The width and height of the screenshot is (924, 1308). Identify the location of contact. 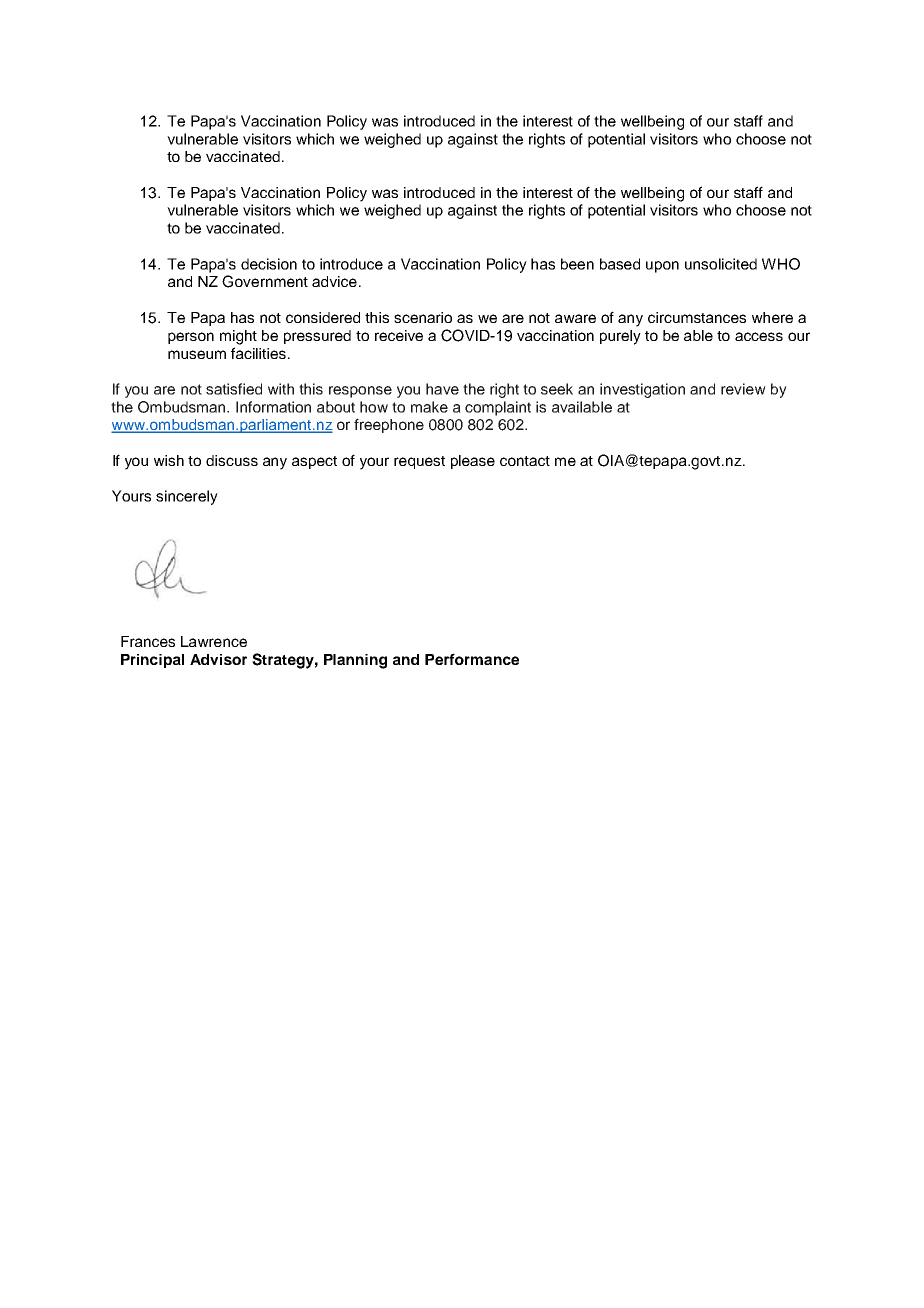
(525, 461).
